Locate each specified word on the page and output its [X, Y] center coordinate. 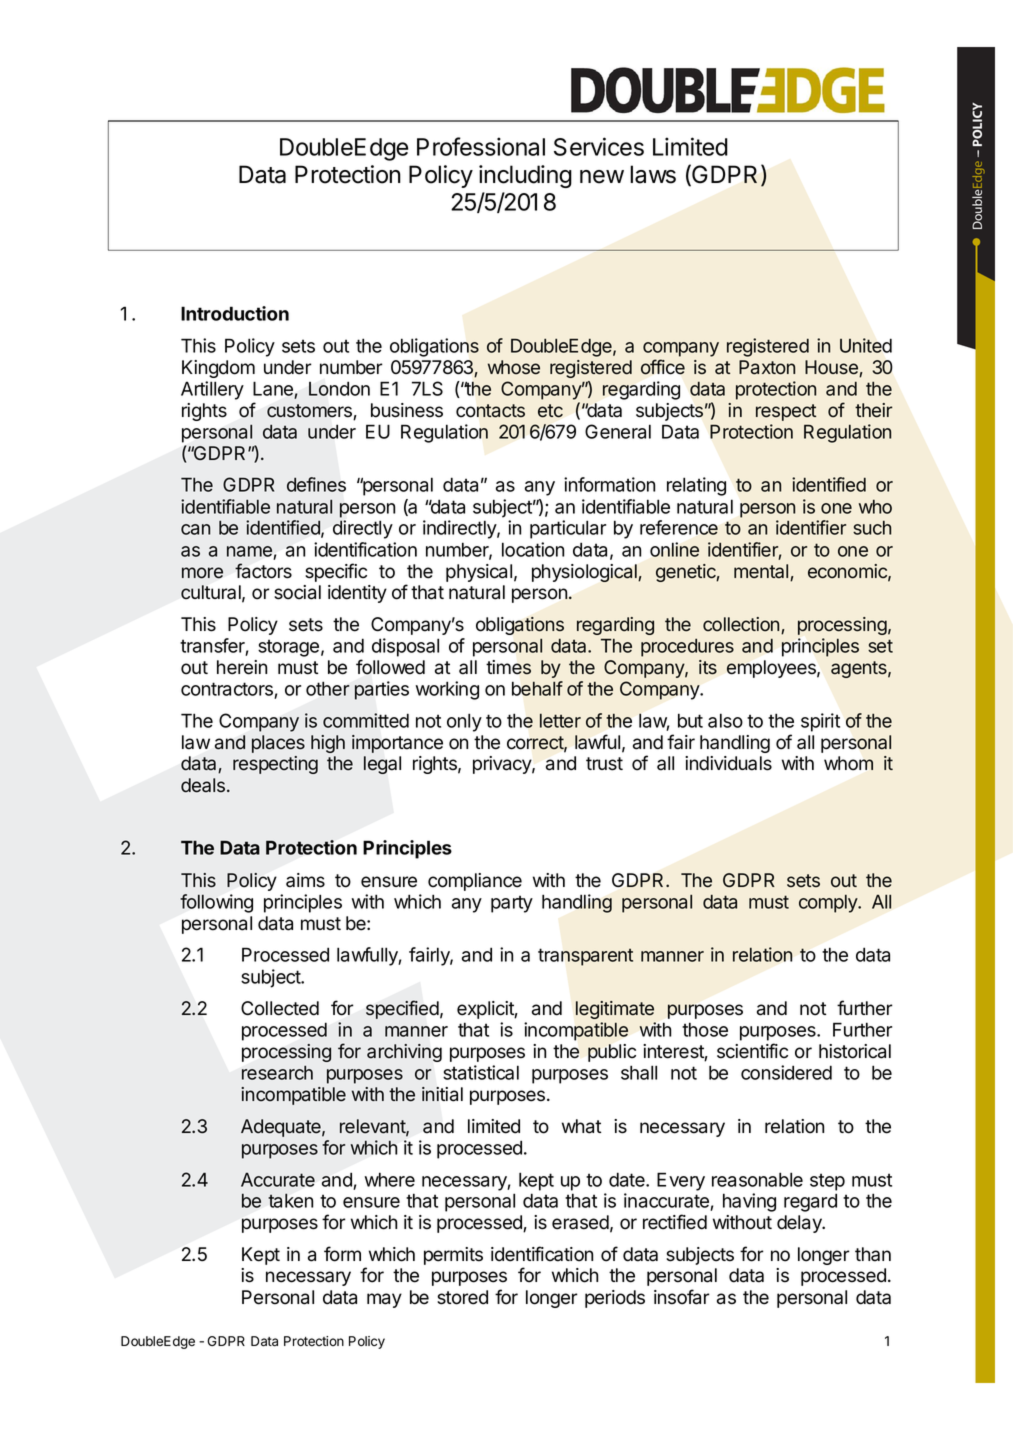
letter [560, 721]
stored [462, 1297]
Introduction [235, 313]
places [278, 744]
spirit [820, 722]
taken [290, 1200]
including [525, 176]
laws [653, 174]
